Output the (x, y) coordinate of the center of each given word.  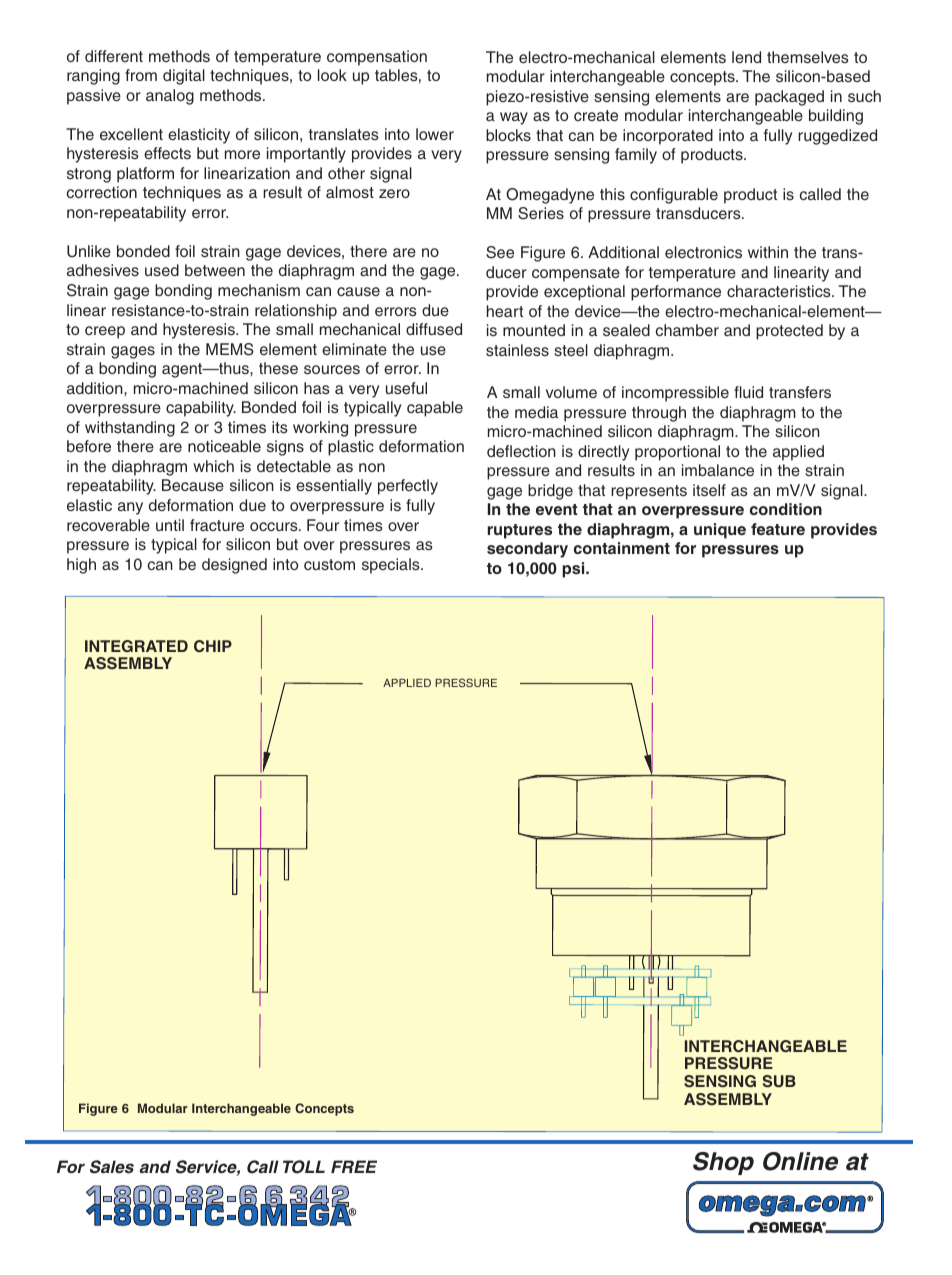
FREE (354, 1166)
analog (170, 97)
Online (800, 1161)
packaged (789, 98)
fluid (748, 392)
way (514, 118)
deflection (521, 451)
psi (574, 570)
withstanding (130, 429)
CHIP (213, 646)
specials (392, 566)
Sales (112, 1167)
